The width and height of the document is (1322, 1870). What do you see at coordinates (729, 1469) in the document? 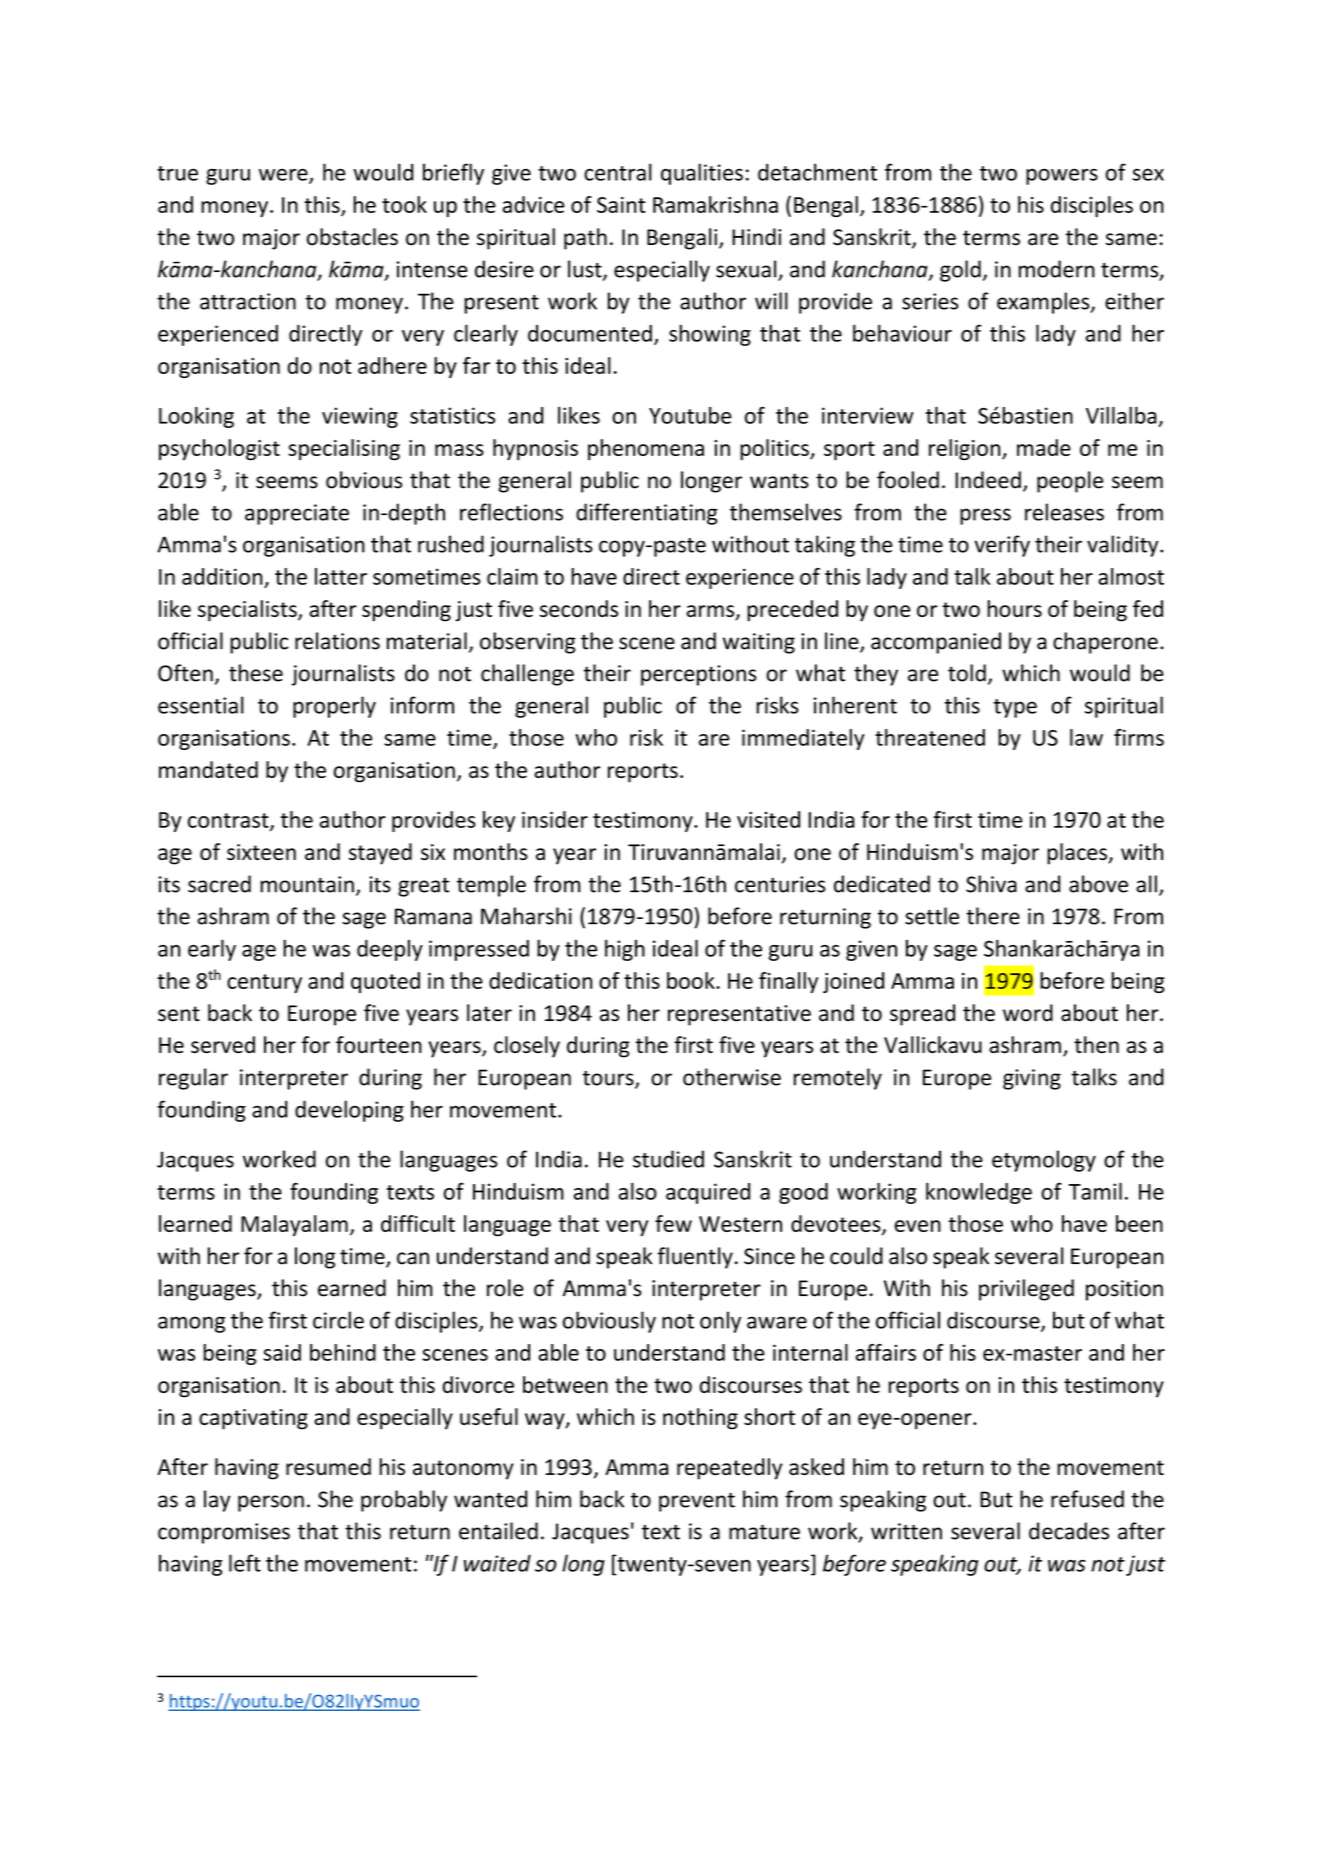
I see `repeatedly` at bounding box center [729, 1469].
